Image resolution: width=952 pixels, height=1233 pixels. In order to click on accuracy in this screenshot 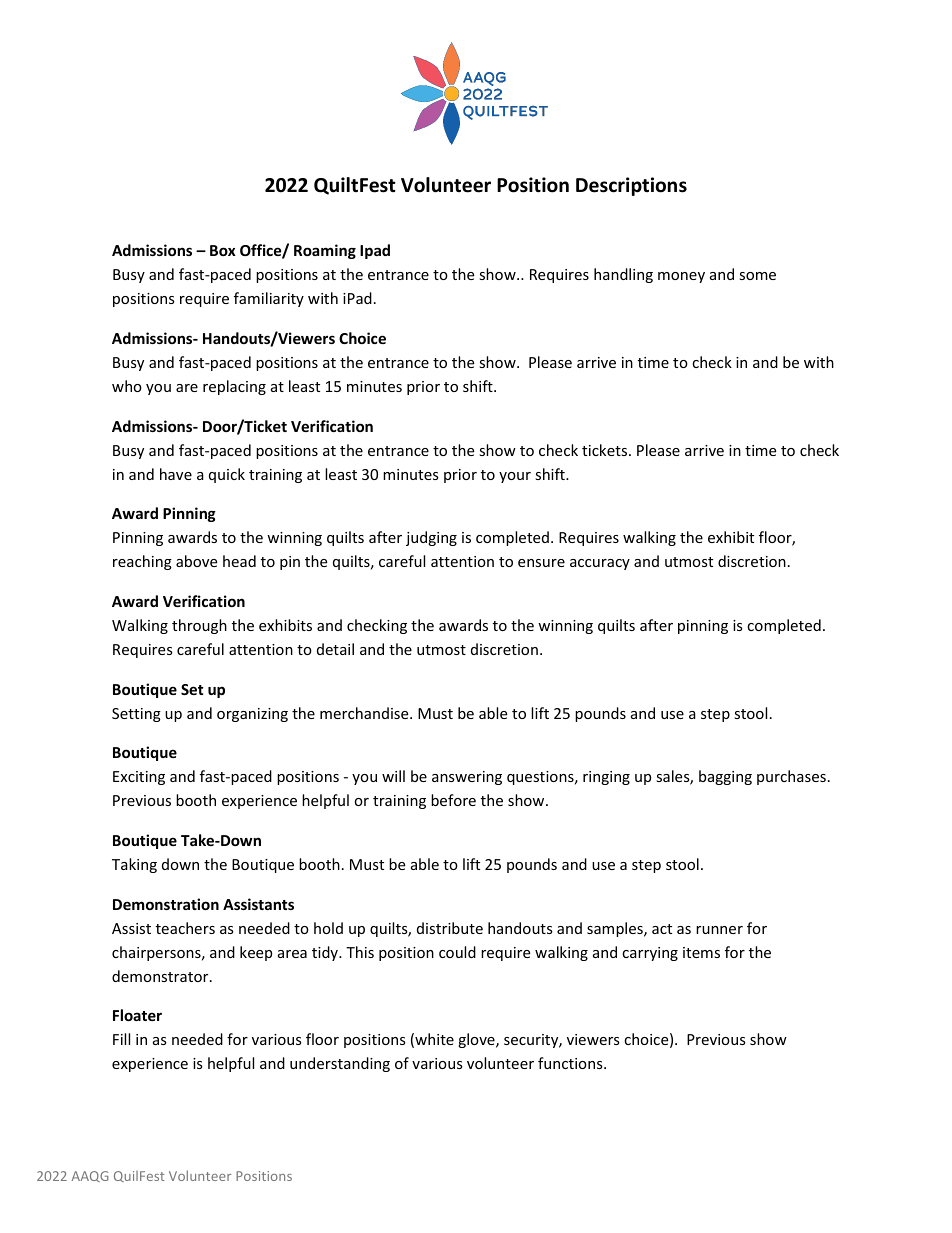, I will do `click(600, 564)`.
